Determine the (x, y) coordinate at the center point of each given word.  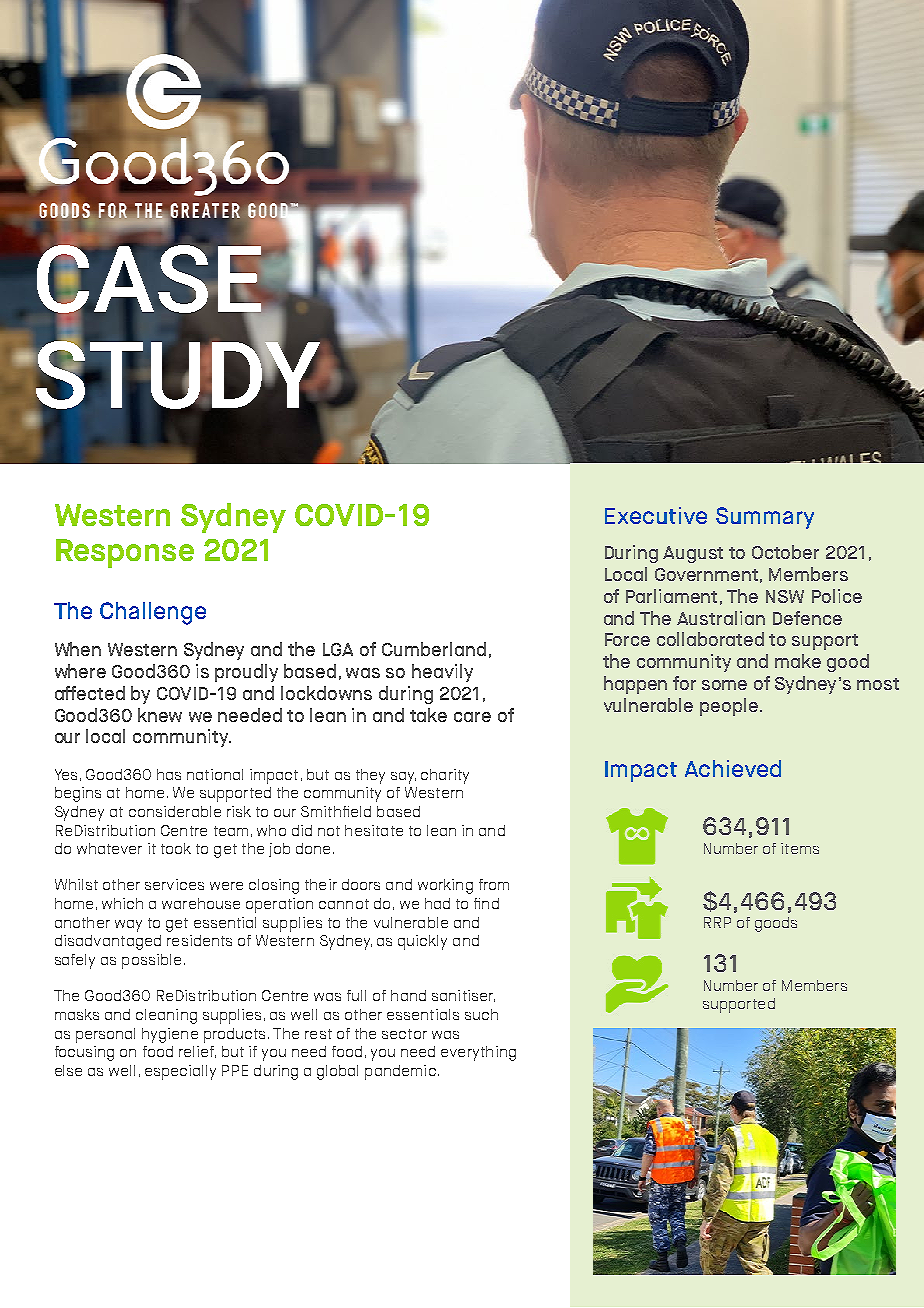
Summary (765, 518)
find (486, 903)
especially (180, 1072)
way (128, 926)
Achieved (733, 768)
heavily (442, 673)
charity (445, 776)
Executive (656, 515)
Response (125, 553)
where (80, 671)
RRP (717, 922)
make (798, 661)
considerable (175, 811)
